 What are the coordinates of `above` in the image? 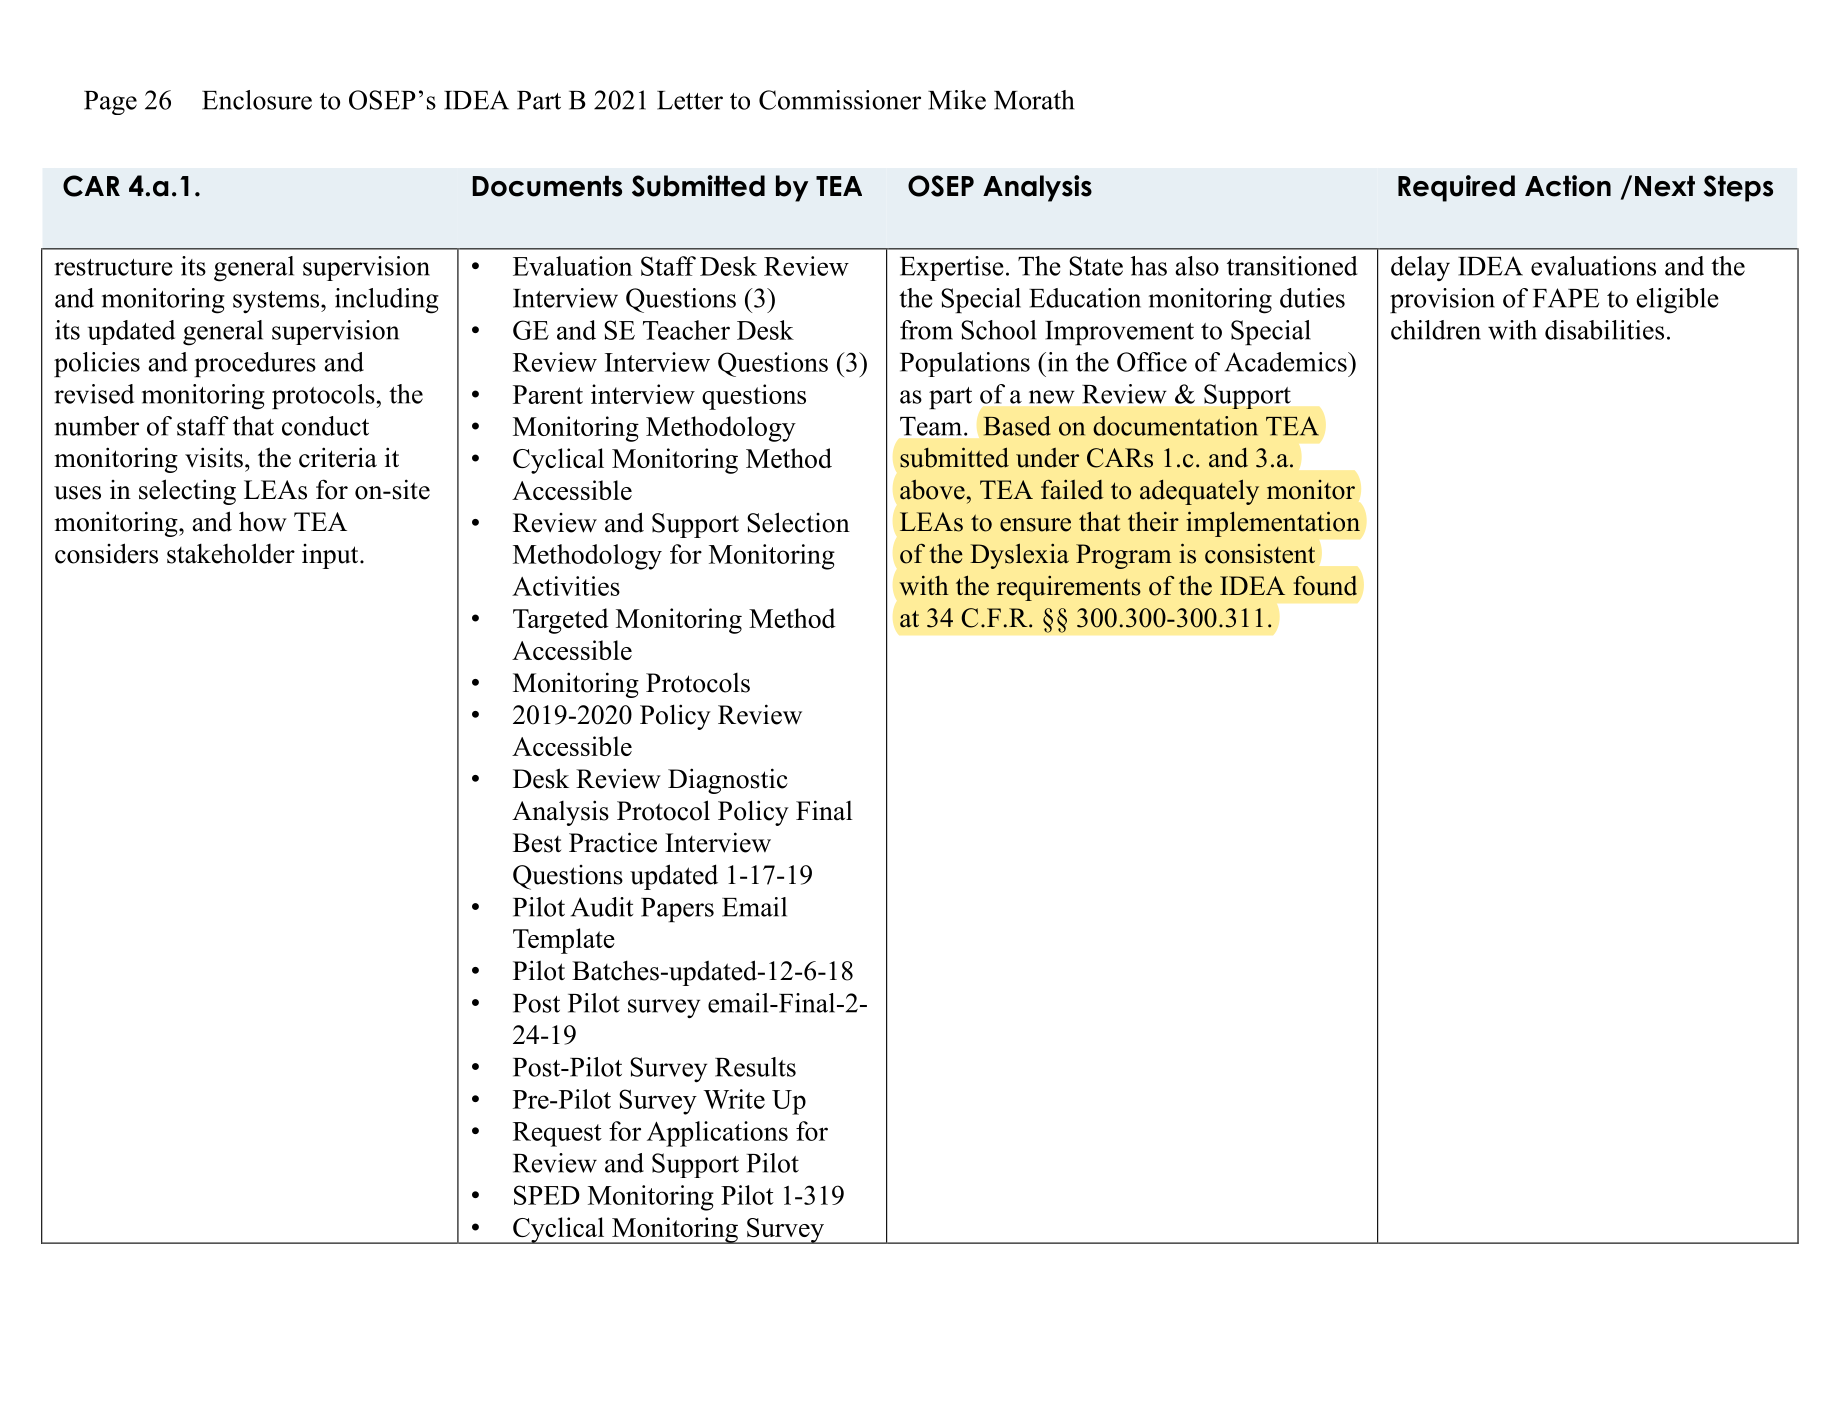 It's located at (932, 490).
